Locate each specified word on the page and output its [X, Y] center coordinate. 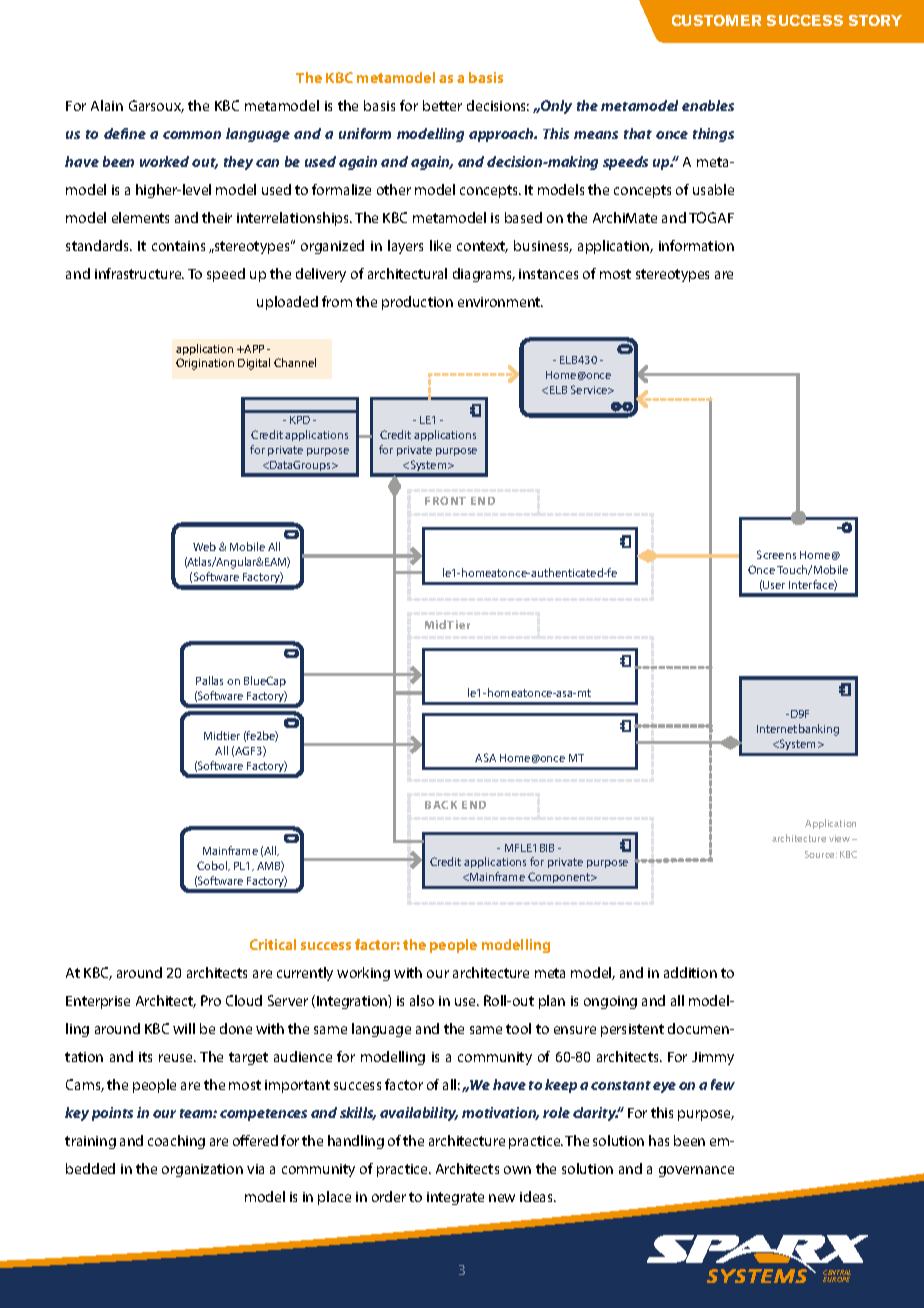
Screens [776, 554]
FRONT [445, 500]
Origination [205, 364]
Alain [107, 105]
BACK [441, 805]
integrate [455, 1198]
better [442, 105]
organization [202, 1170]
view [841, 838]
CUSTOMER [716, 20]
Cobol [213, 866]
